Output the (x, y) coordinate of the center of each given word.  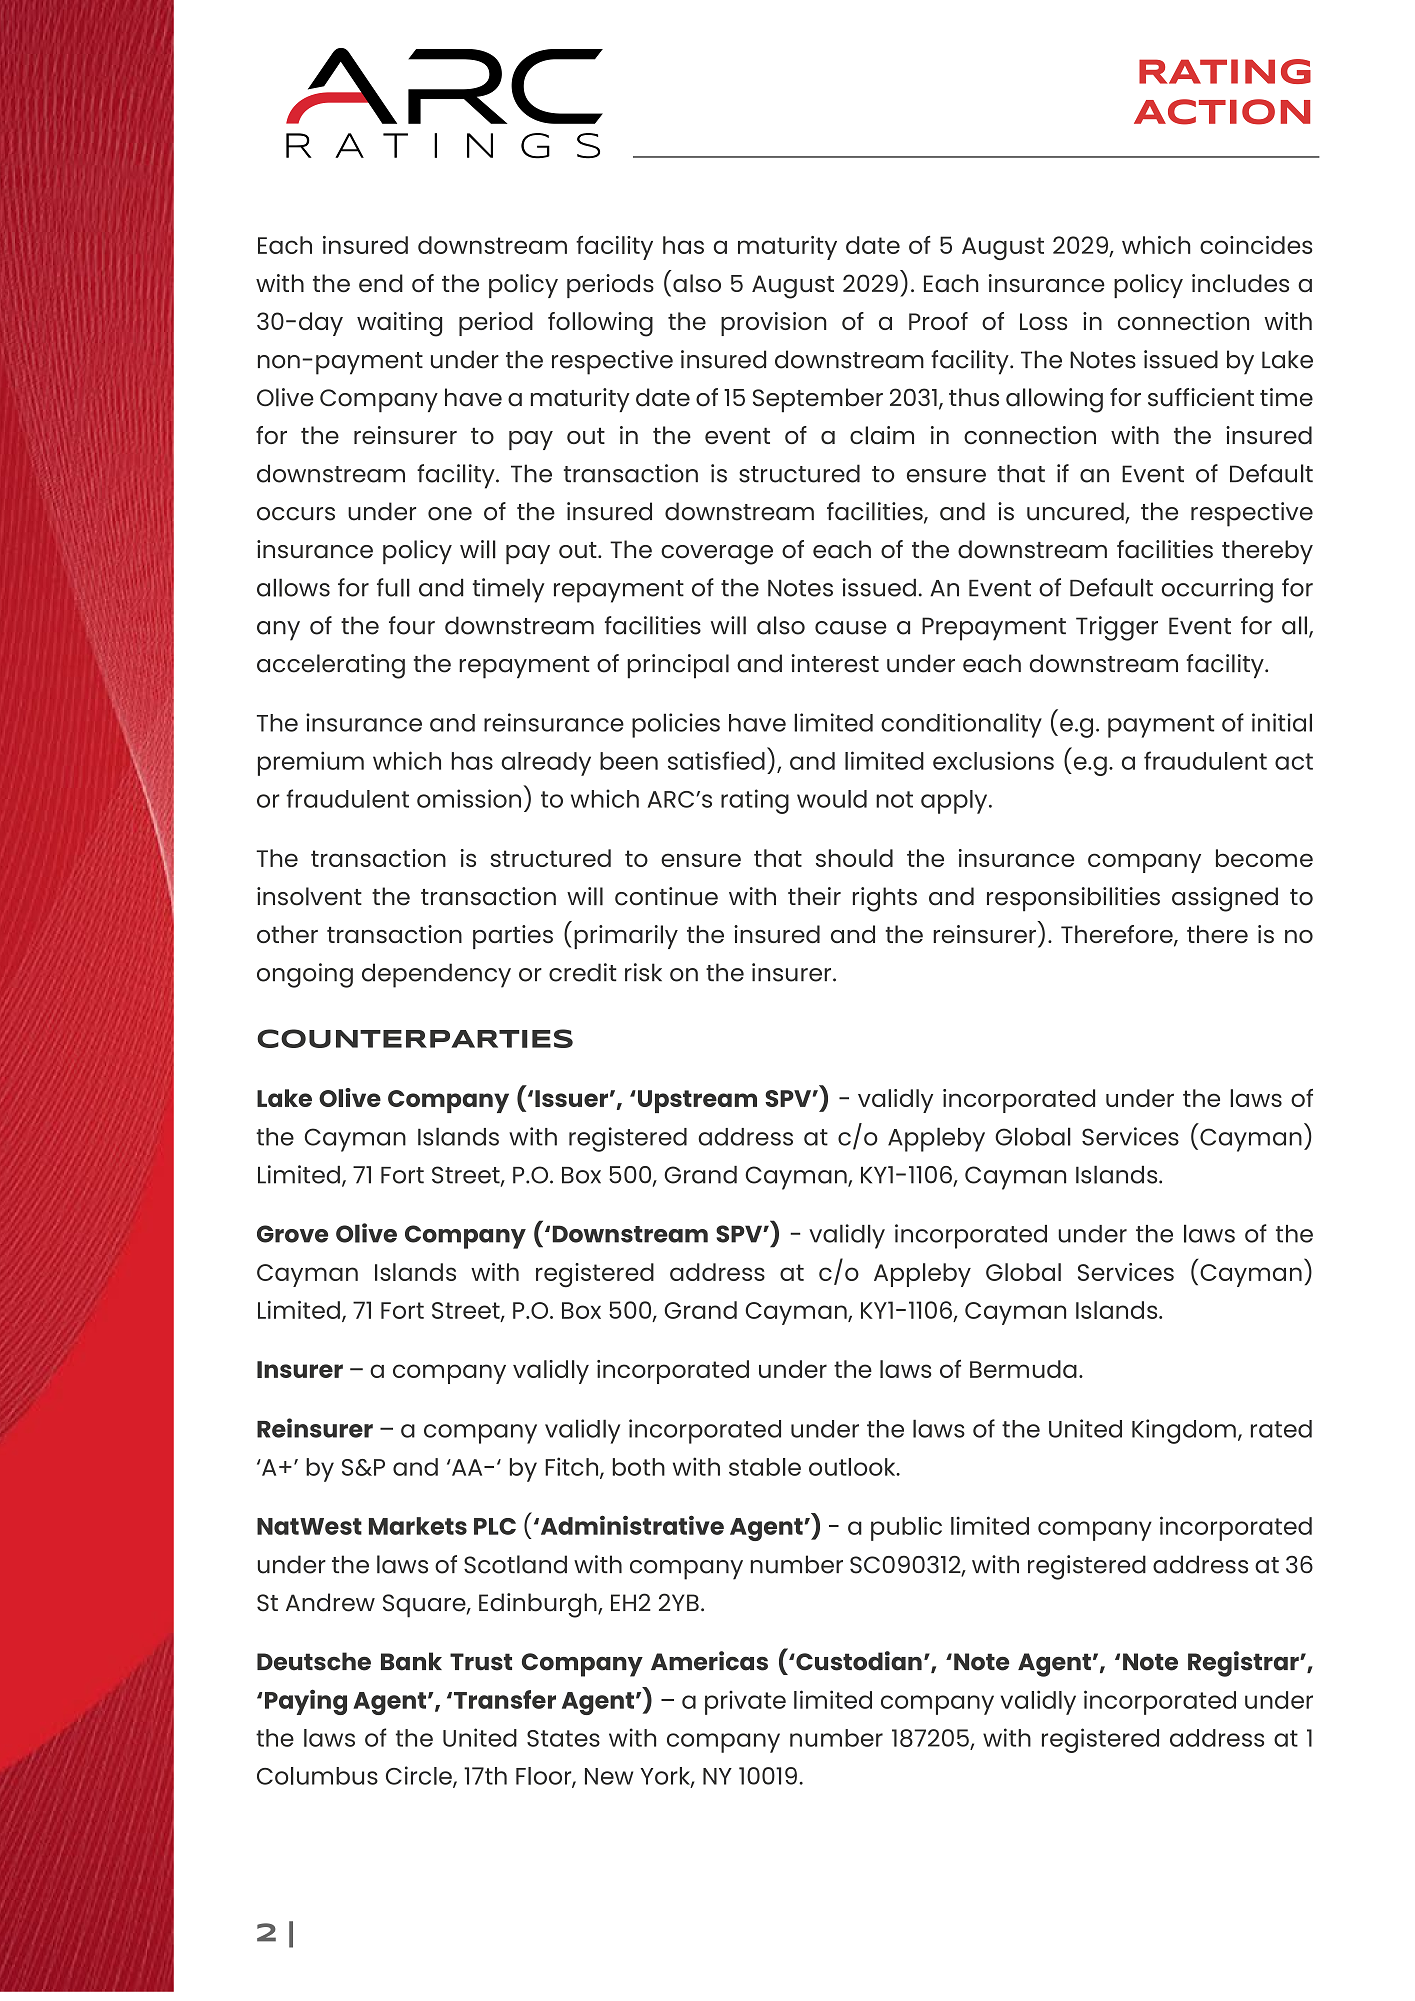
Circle (420, 1776)
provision (774, 324)
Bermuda (1023, 1369)
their (814, 896)
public (906, 1528)
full (393, 587)
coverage (717, 555)
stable (765, 1467)
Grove (292, 1234)
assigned (1225, 899)
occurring (1217, 590)
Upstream (697, 1101)
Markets (418, 1526)
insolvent (309, 896)
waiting (399, 324)
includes (1240, 283)
